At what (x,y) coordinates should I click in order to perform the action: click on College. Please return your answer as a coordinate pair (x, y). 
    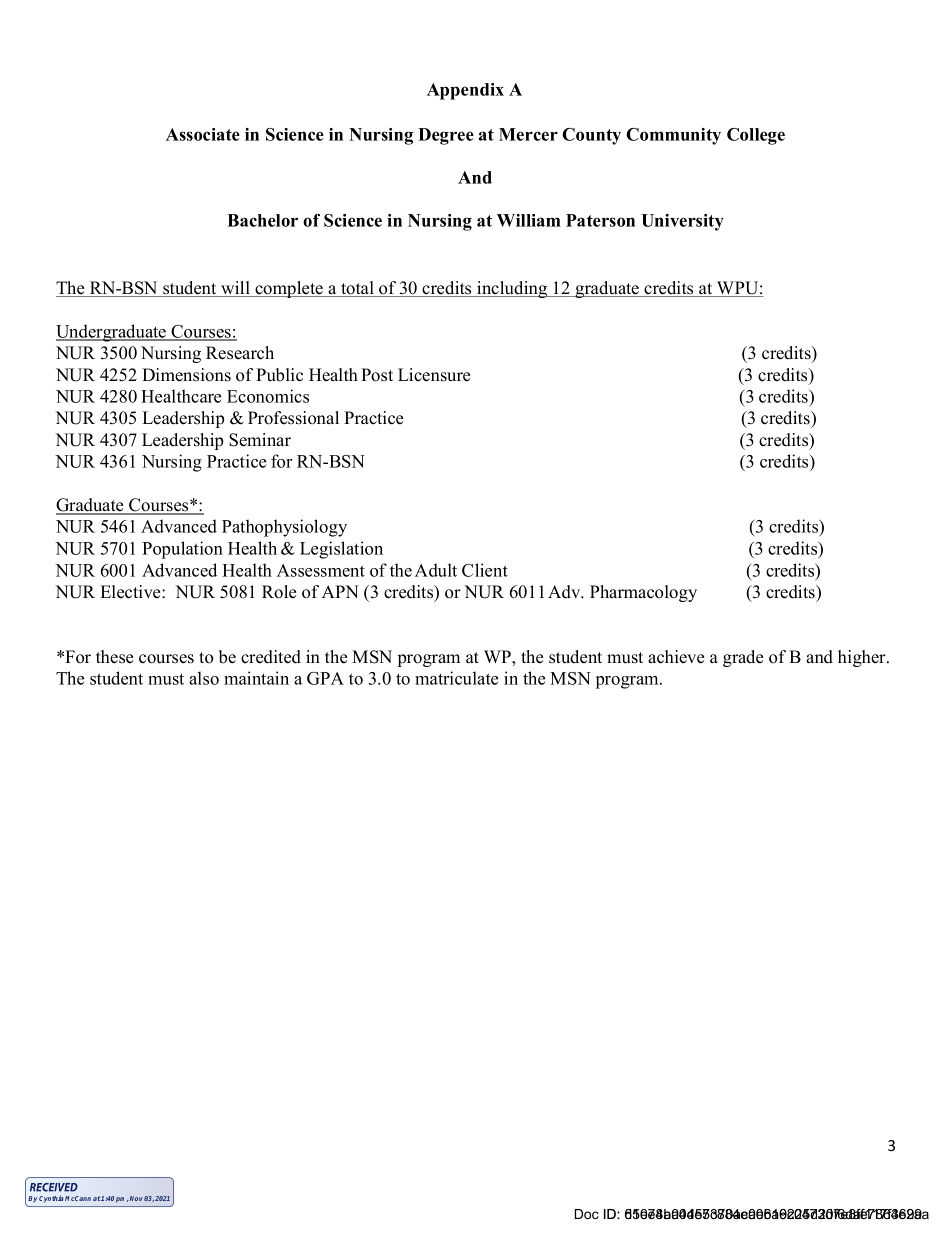
    Looking at the image, I should click on (756, 136).
